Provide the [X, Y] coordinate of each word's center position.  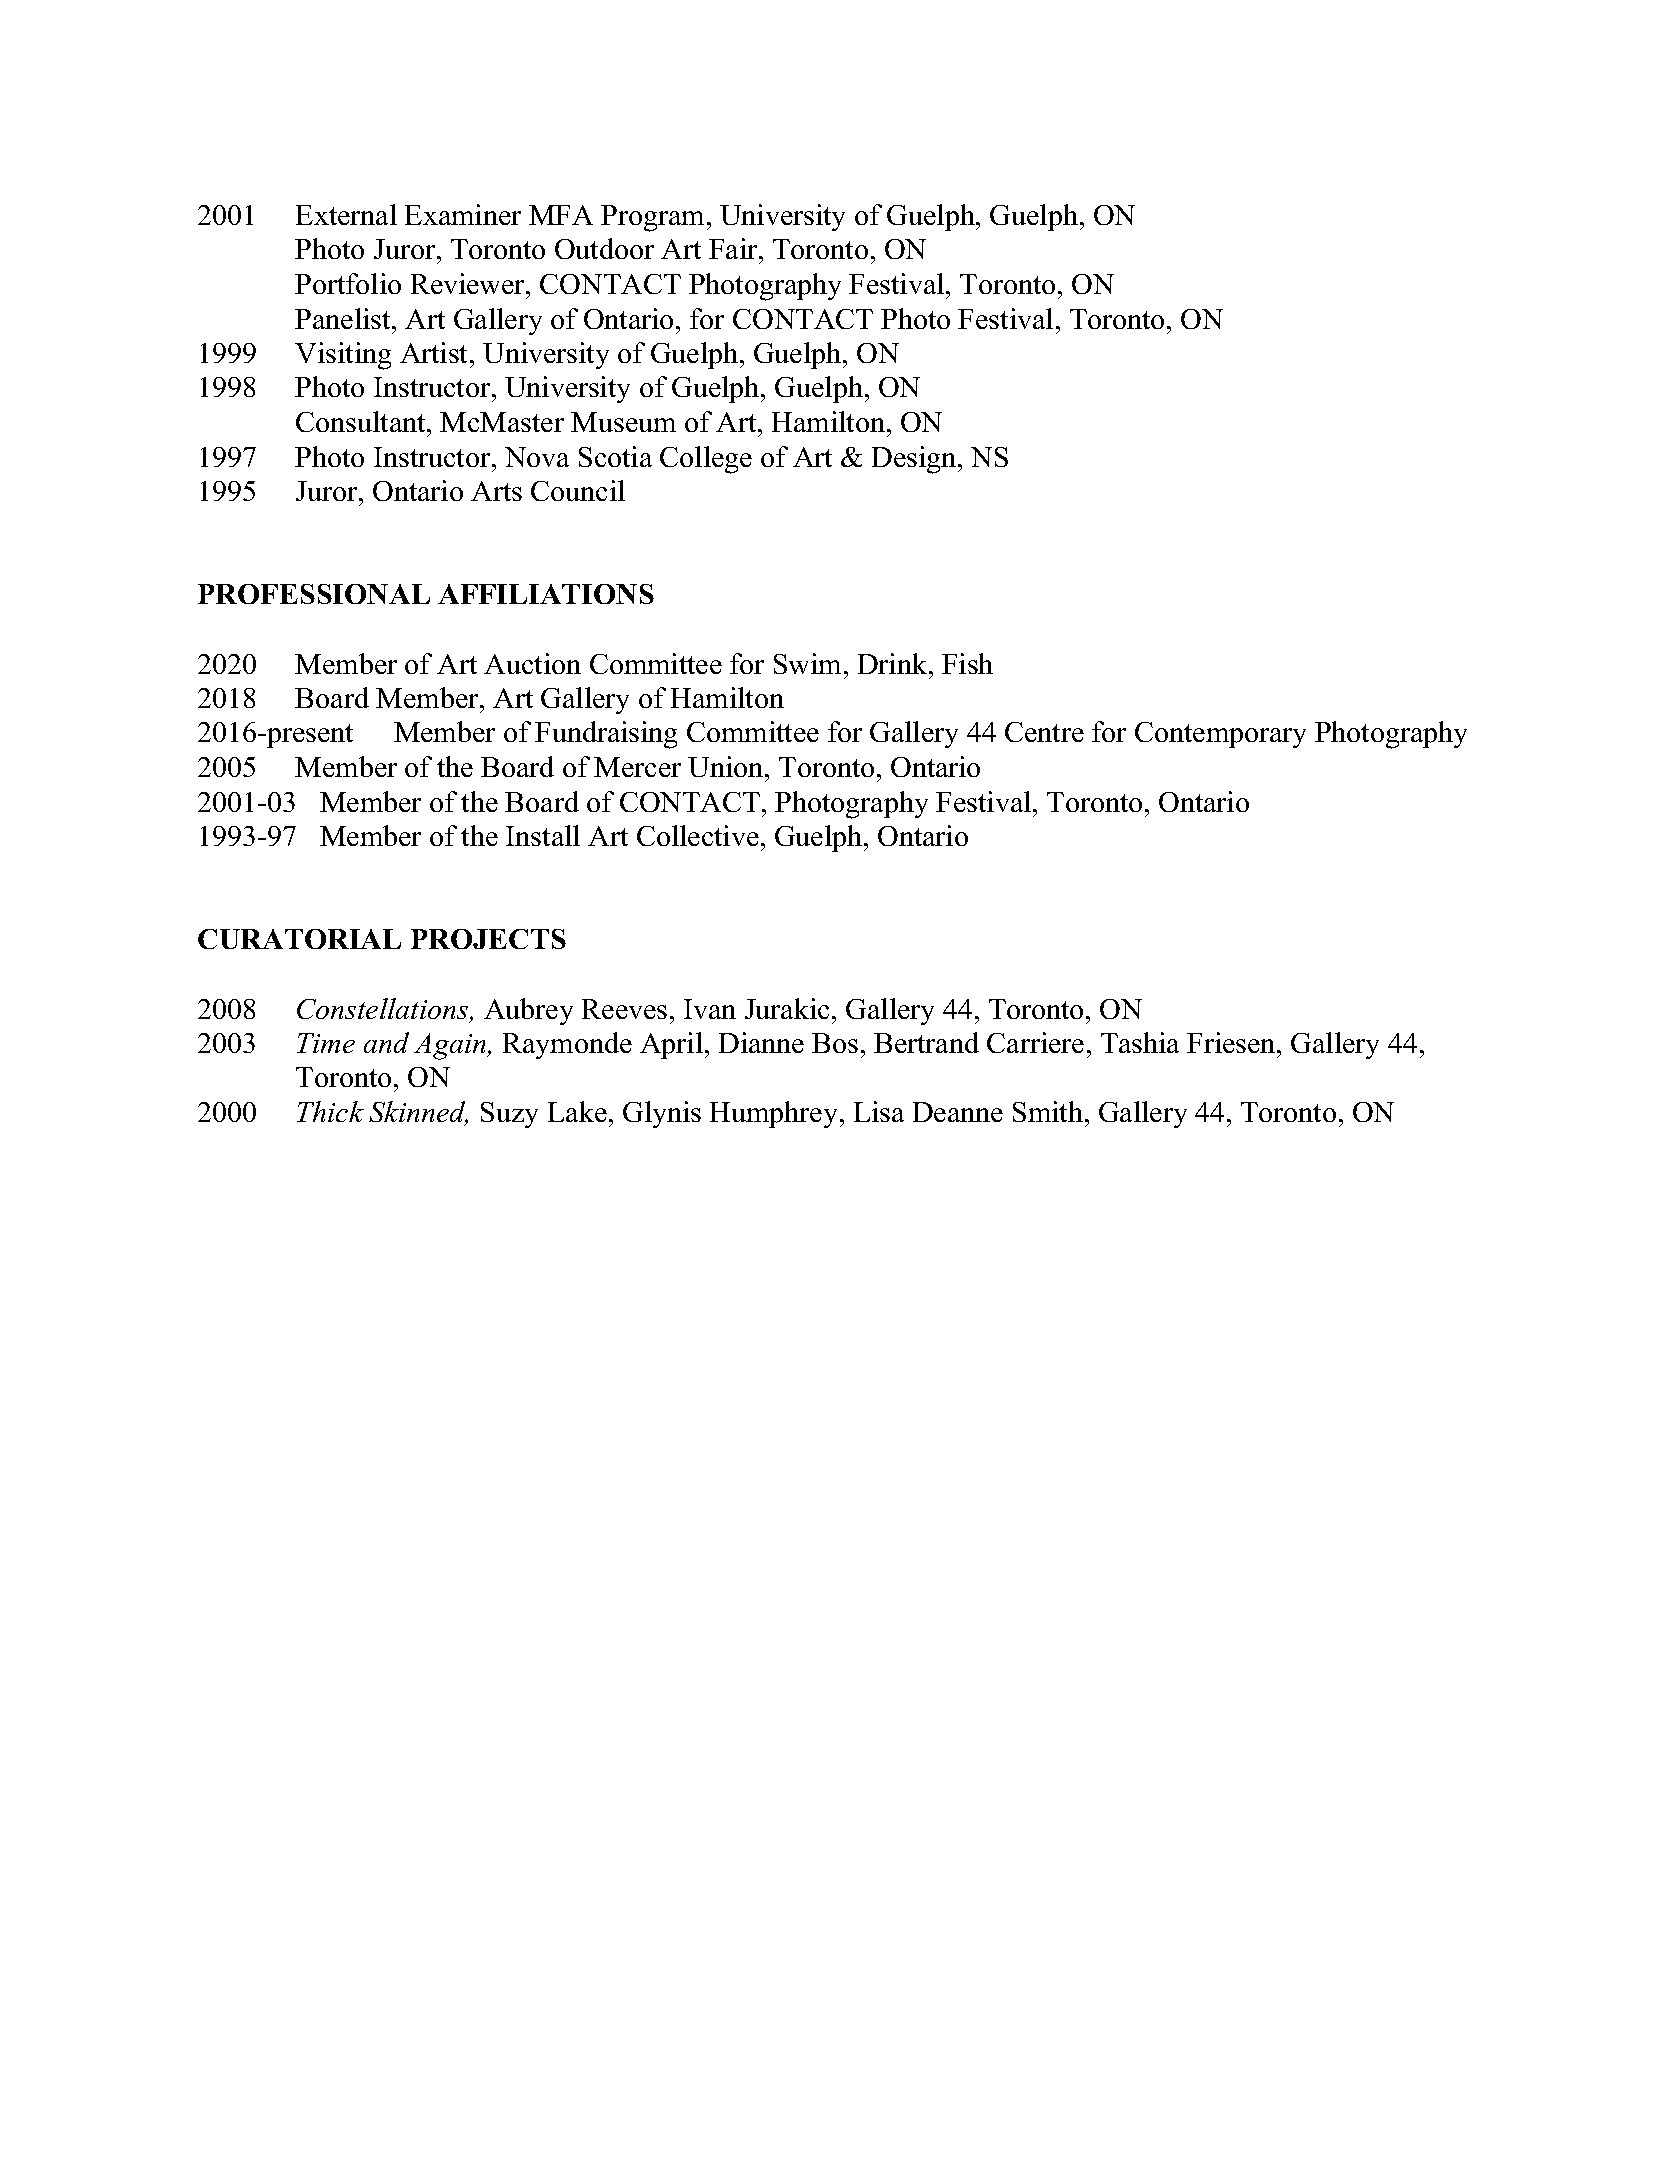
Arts [496, 491]
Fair [734, 248]
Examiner [463, 214]
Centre [1044, 732]
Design [915, 460]
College [706, 460]
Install [543, 835]
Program [652, 218]
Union [727, 766]
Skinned [418, 1113]
